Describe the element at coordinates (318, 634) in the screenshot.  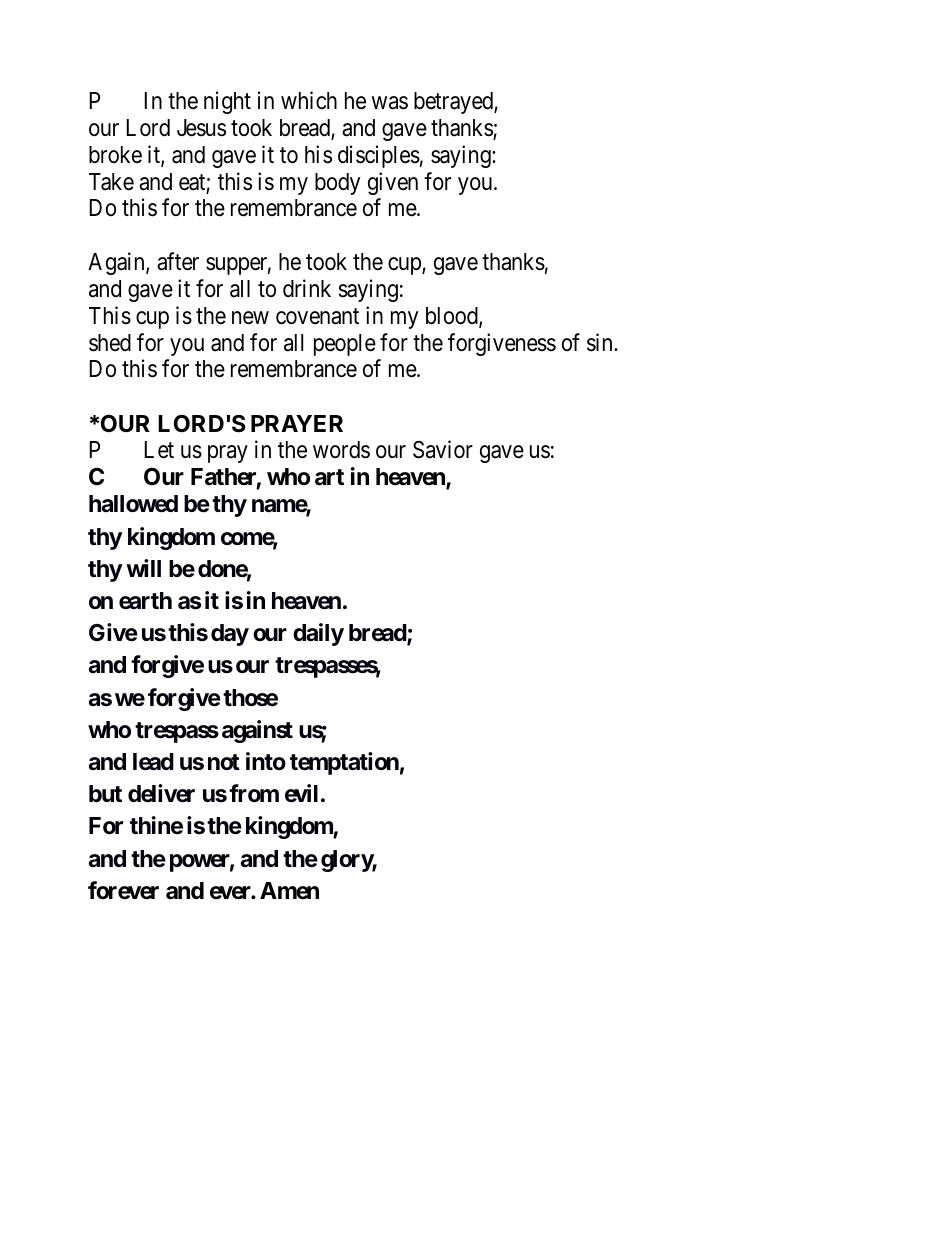
I see `daily` at that location.
